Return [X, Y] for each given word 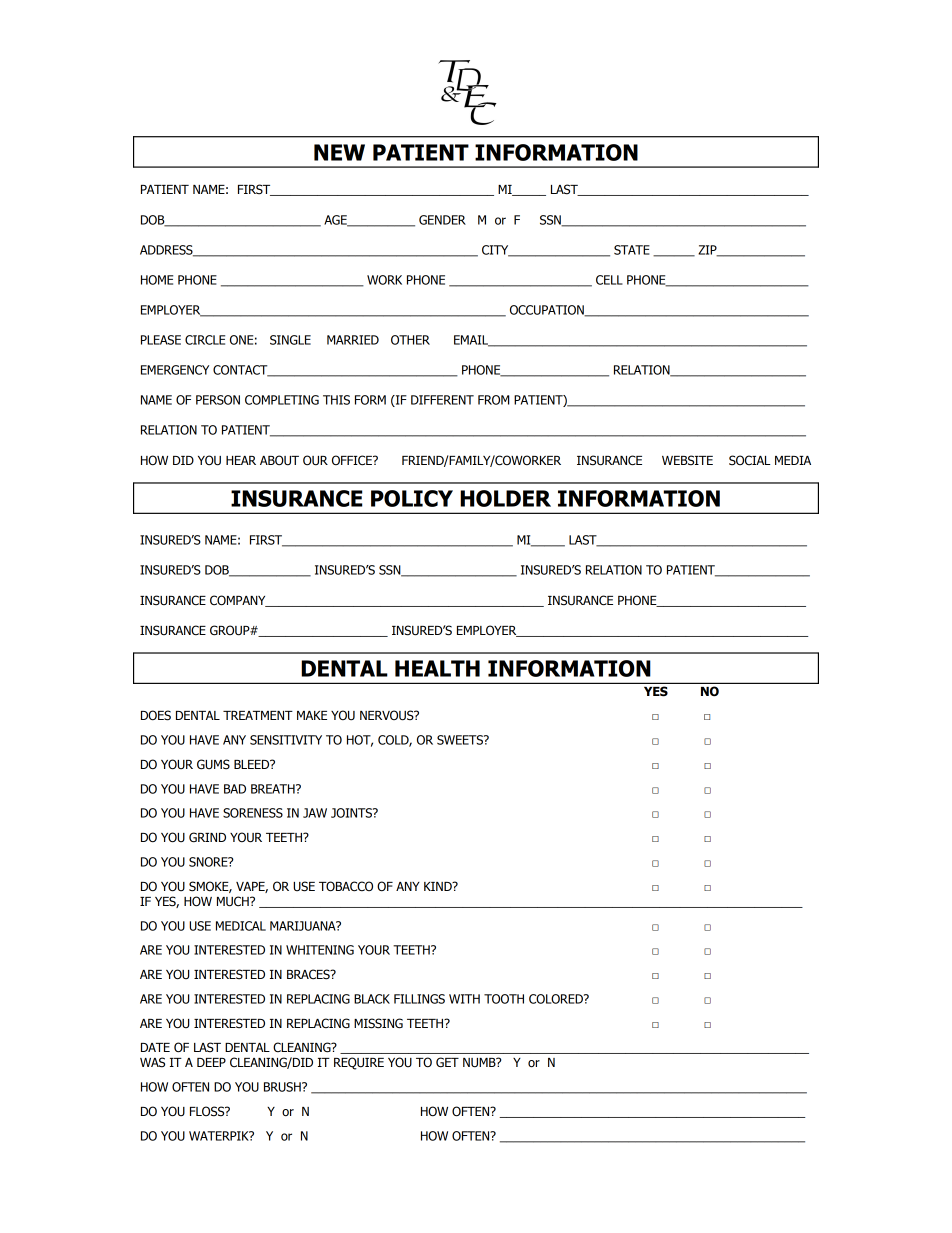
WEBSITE [687, 460]
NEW [339, 152]
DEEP [211, 1062]
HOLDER [505, 498]
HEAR [241, 460]
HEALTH [437, 668]
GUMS [213, 764]
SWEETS [461, 740]
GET [447, 1062]
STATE [632, 250]
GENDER [442, 220]
